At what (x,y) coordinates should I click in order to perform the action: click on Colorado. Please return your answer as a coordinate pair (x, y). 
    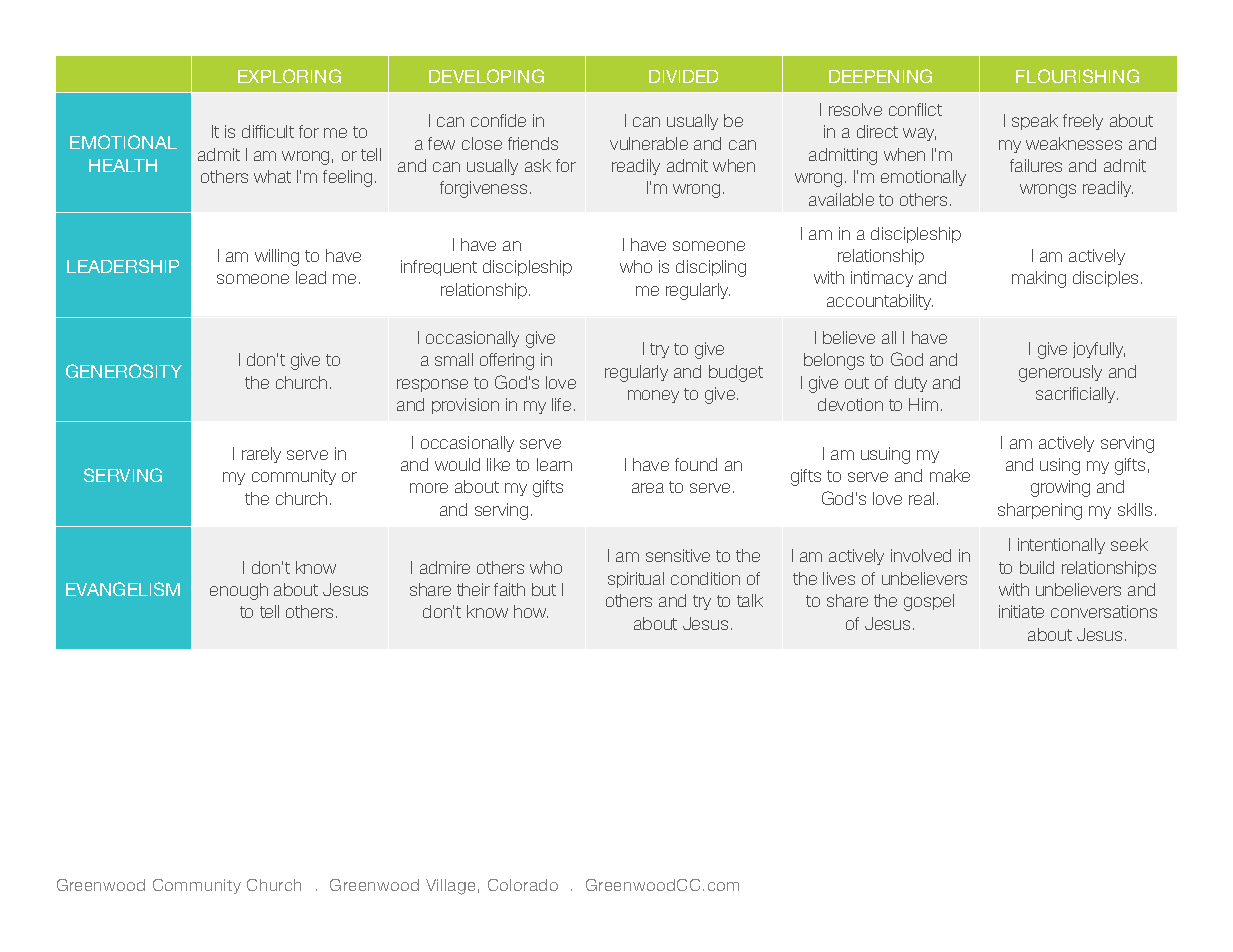
    Looking at the image, I should click on (523, 885).
